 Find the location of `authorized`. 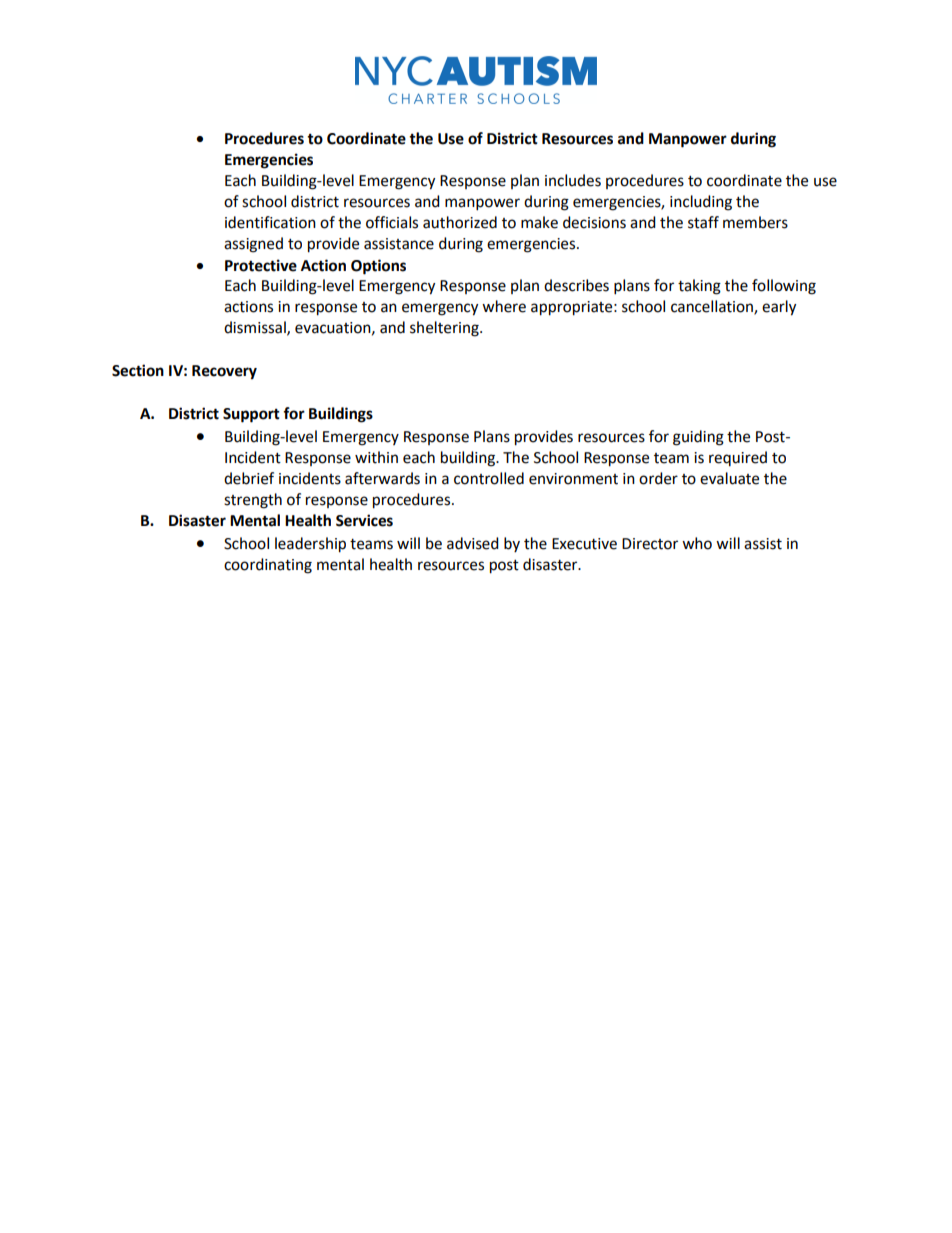

authorized is located at coordinates (460, 222).
